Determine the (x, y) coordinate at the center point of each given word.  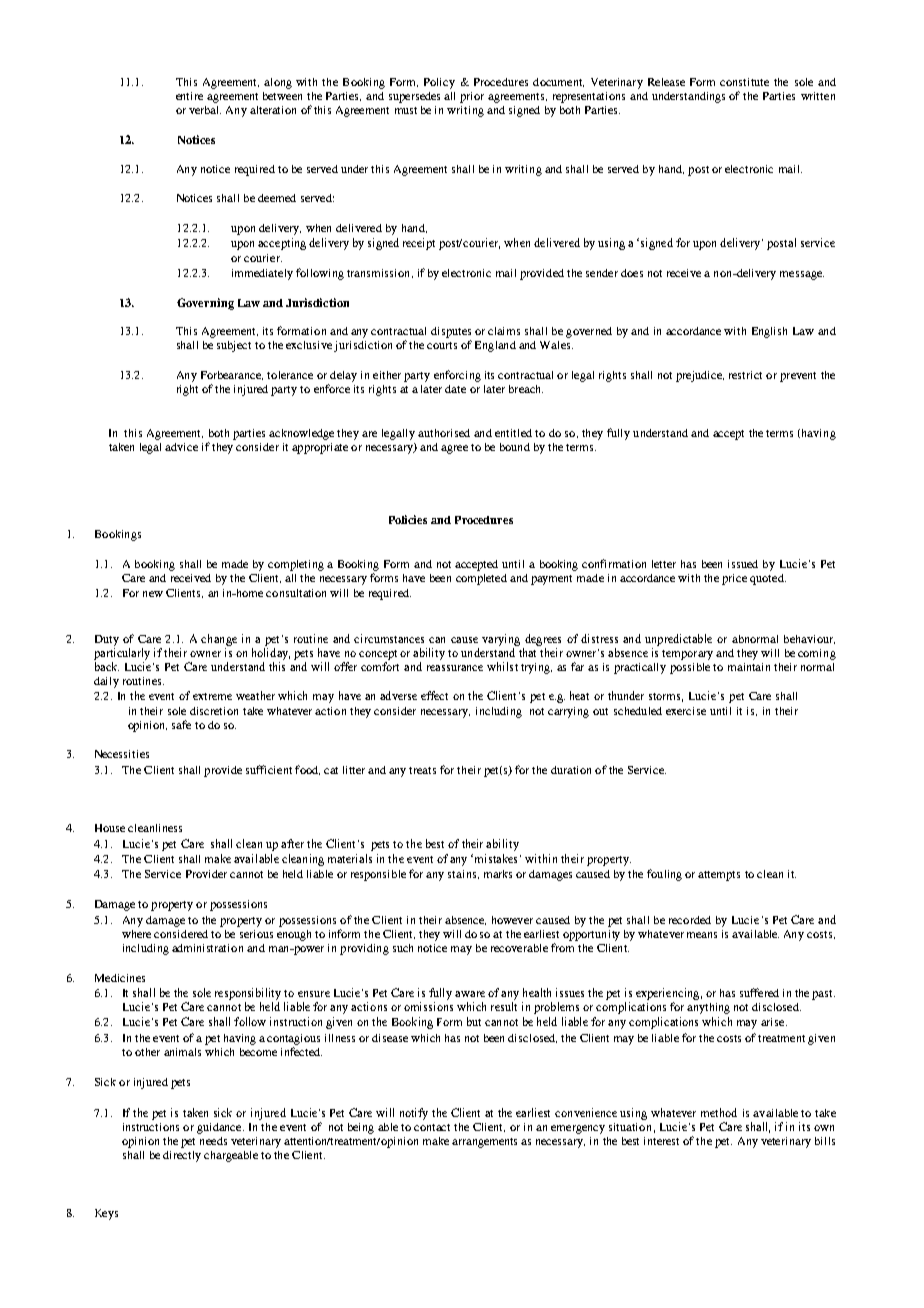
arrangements (484, 1143)
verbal (205, 110)
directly (182, 1156)
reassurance (455, 668)
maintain (749, 667)
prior (472, 97)
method (719, 1112)
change (219, 640)
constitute (744, 82)
